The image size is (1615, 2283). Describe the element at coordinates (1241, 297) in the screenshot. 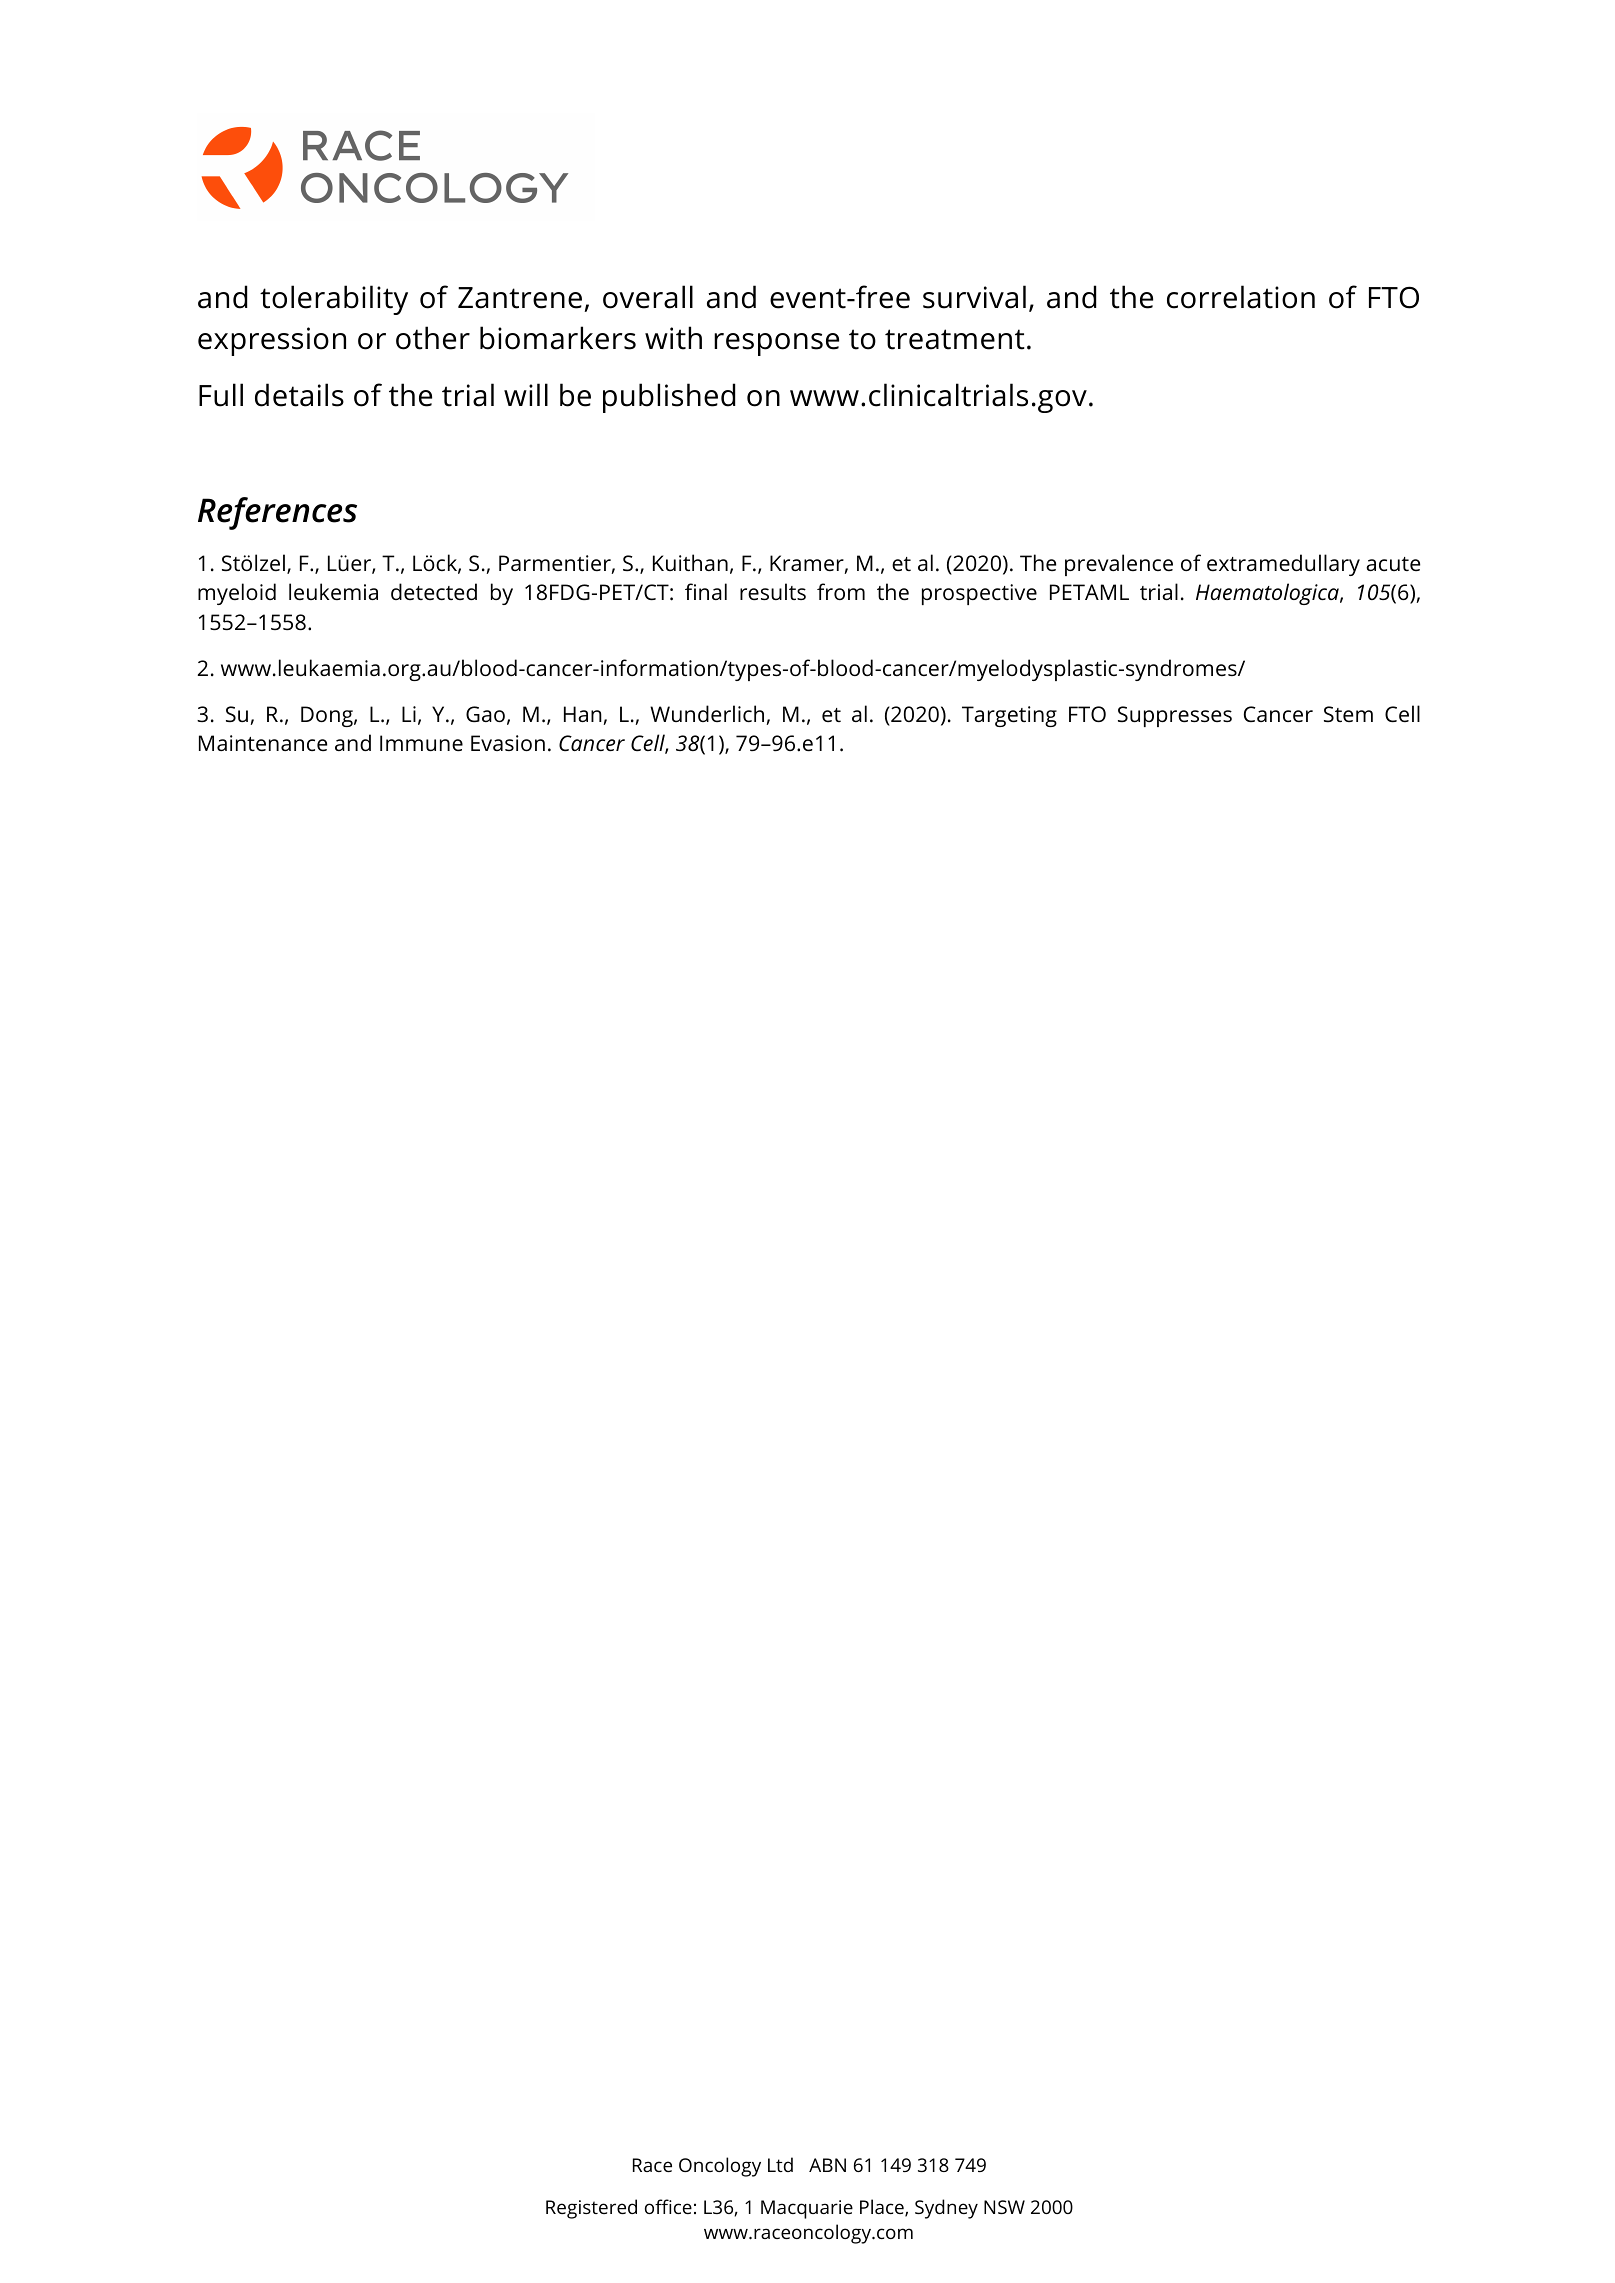

I see `correlation` at that location.
